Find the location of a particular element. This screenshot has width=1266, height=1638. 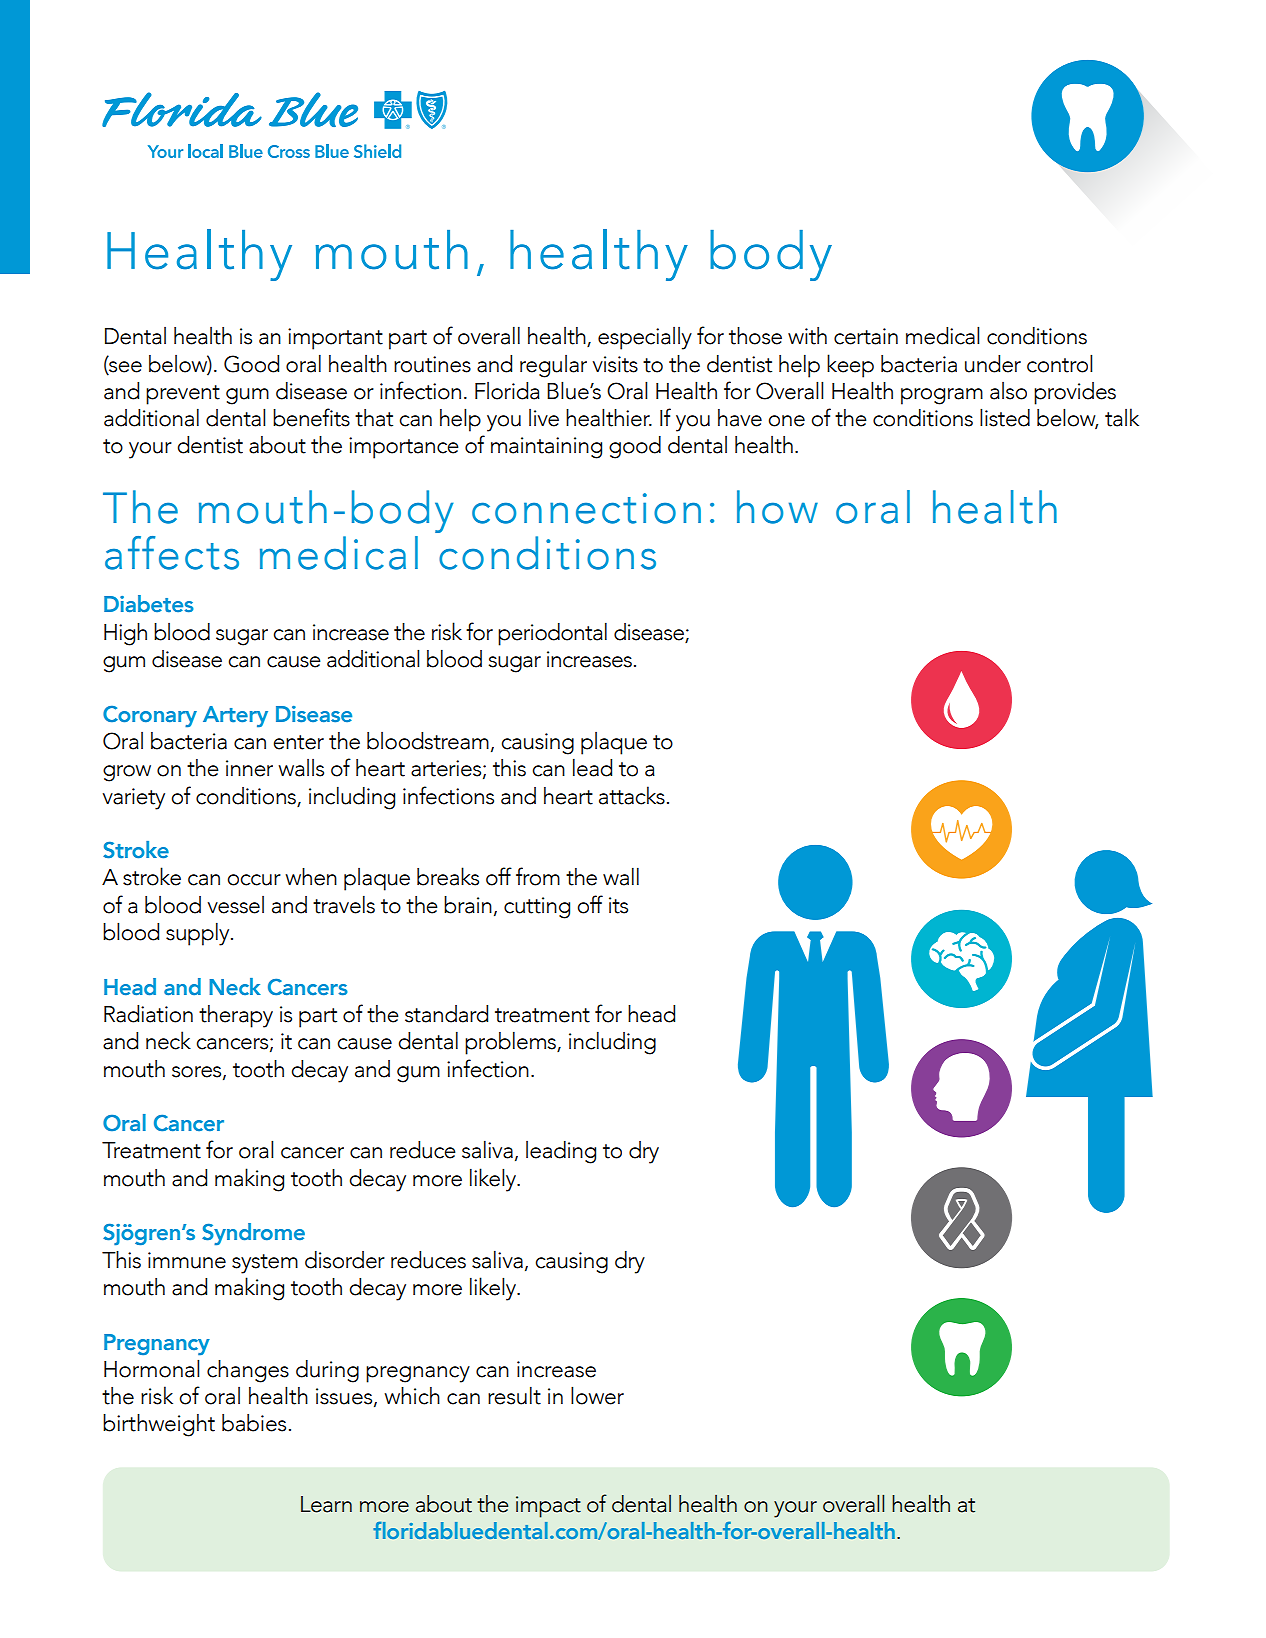

babies is located at coordinates (254, 1423).
